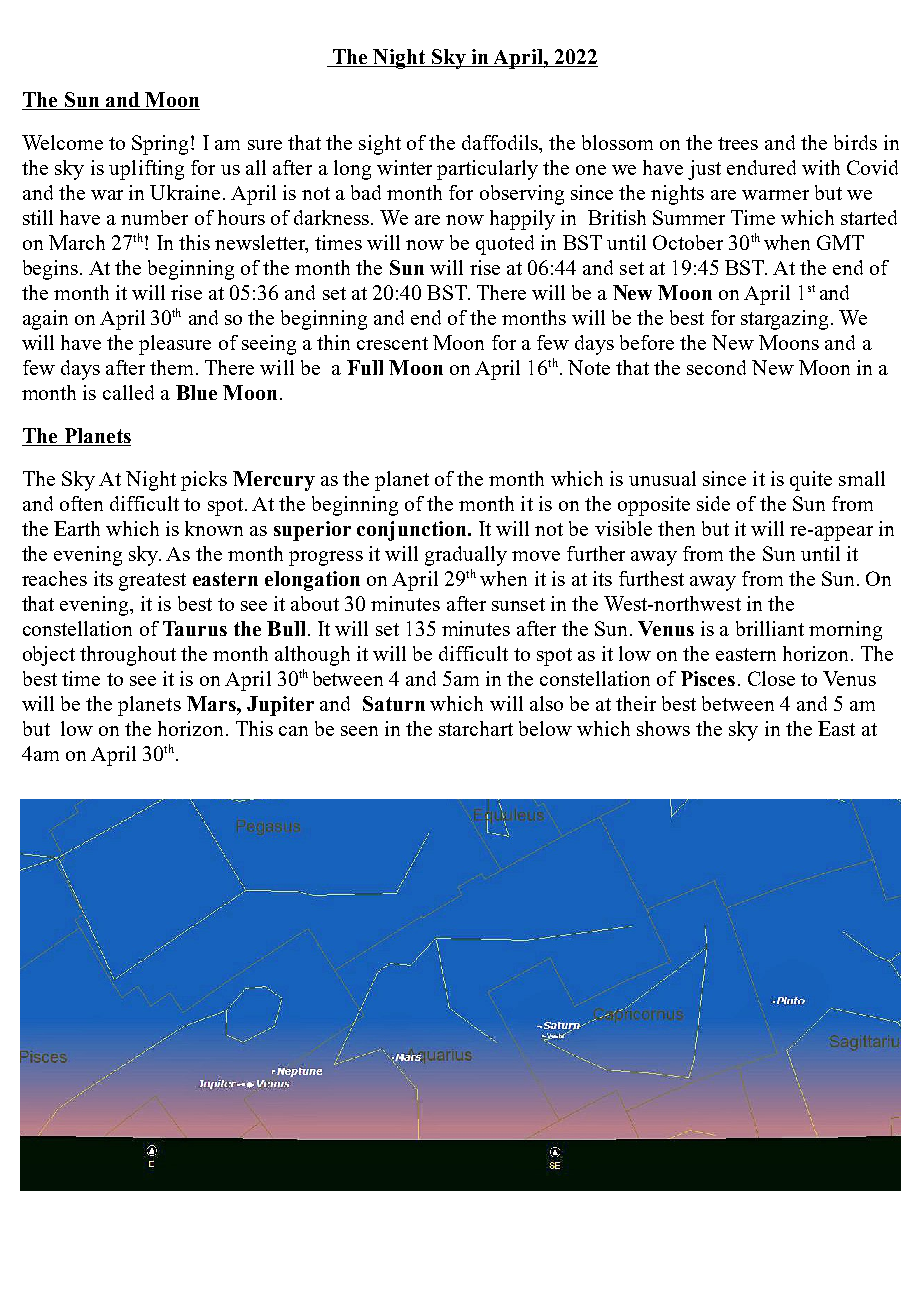 The height and width of the image is (1308, 924). I want to click on called, so click(128, 392).
